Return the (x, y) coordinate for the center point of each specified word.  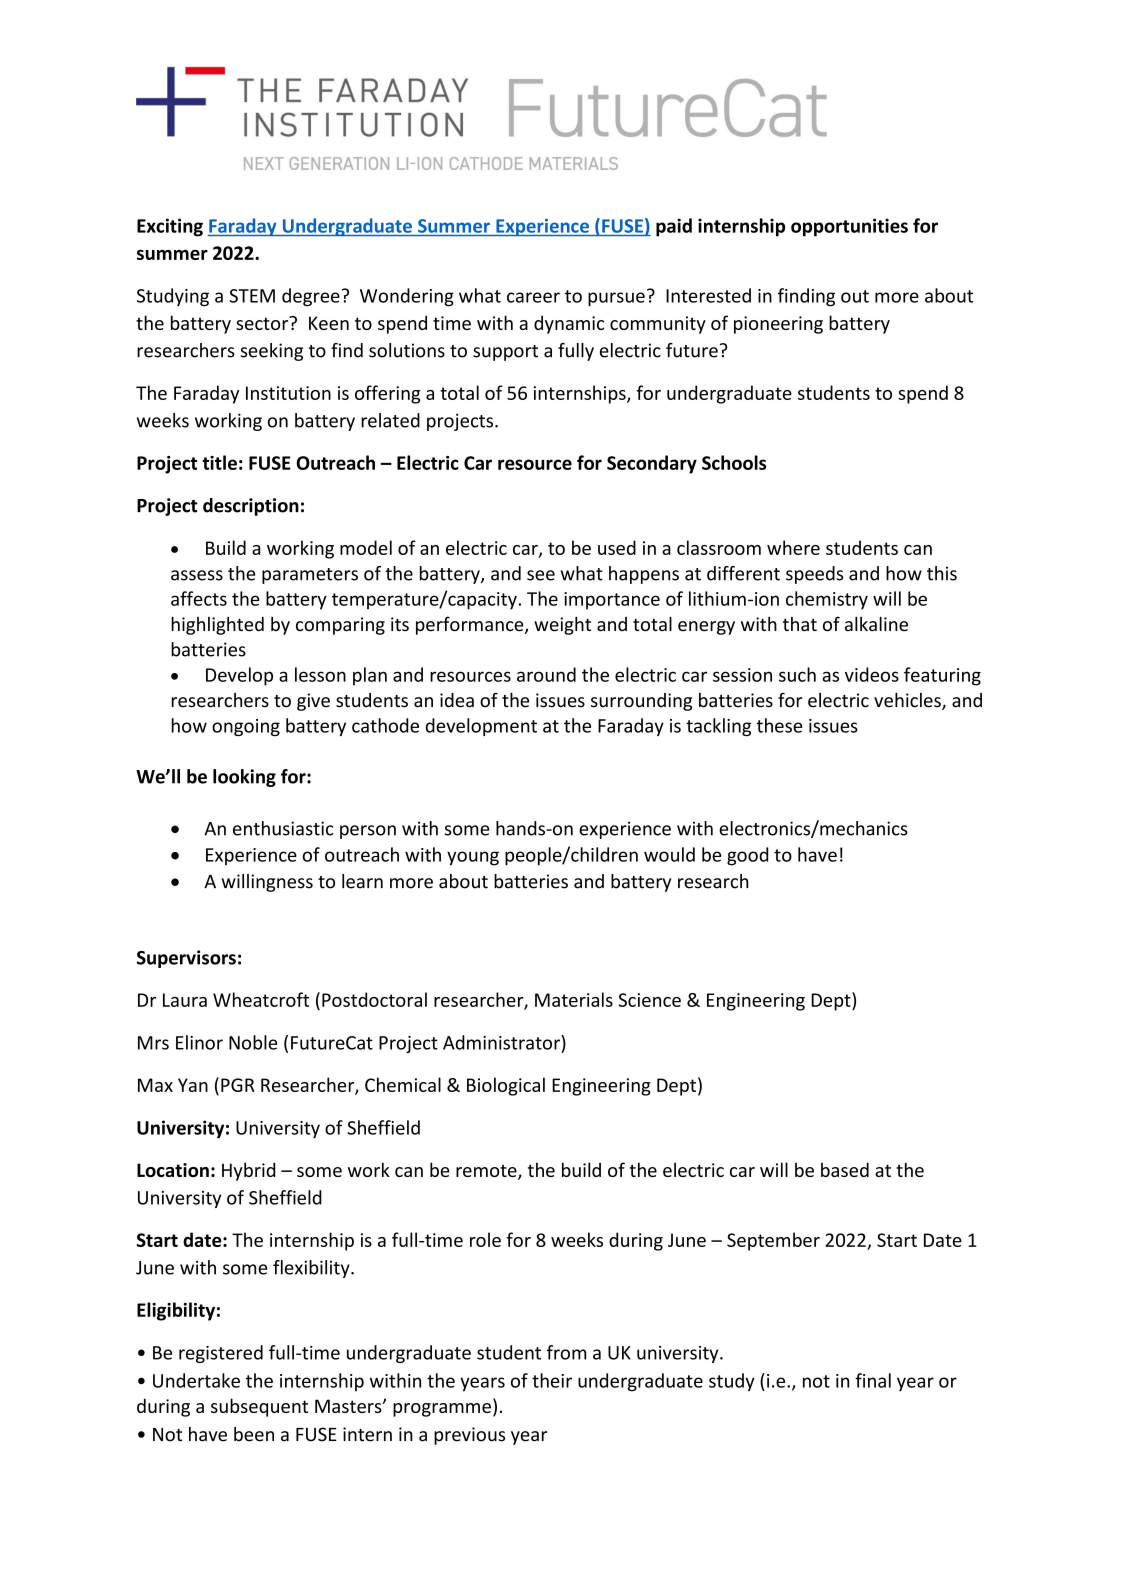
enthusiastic (283, 828)
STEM (252, 296)
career (533, 297)
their (552, 1380)
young (473, 858)
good (747, 856)
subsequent (259, 1407)
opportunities (849, 227)
